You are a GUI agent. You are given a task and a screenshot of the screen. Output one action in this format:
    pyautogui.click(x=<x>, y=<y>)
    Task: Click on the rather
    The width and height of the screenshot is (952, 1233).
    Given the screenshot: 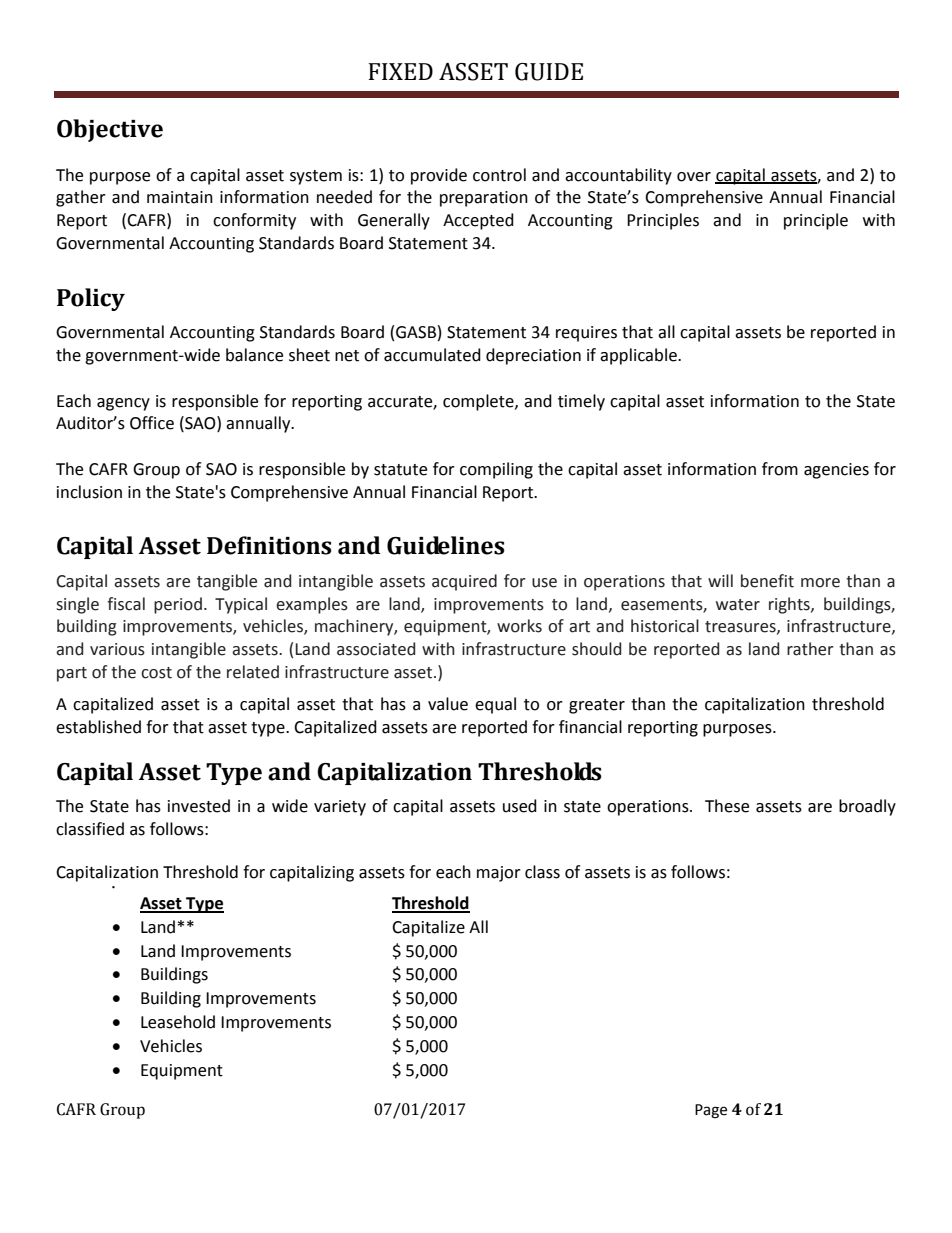 What is the action you would take?
    pyautogui.click(x=810, y=649)
